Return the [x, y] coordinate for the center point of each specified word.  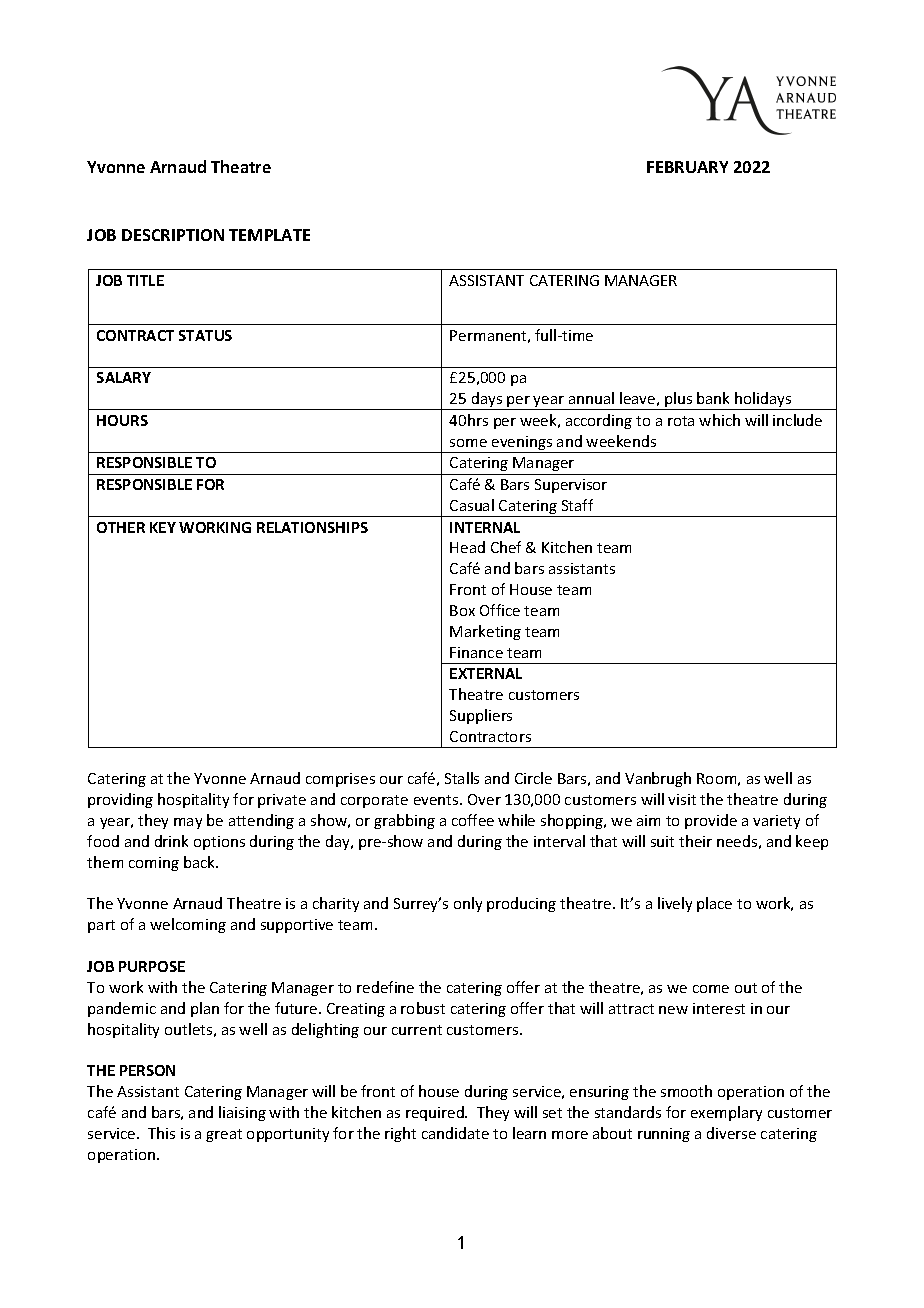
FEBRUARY [687, 167]
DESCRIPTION [173, 235]
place [714, 904]
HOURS [122, 420]
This [161, 1133]
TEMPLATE [269, 235]
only [468, 904]
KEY [163, 527]
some [468, 443]
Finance [476, 652]
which [719, 420]
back [201, 862]
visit [682, 799]
